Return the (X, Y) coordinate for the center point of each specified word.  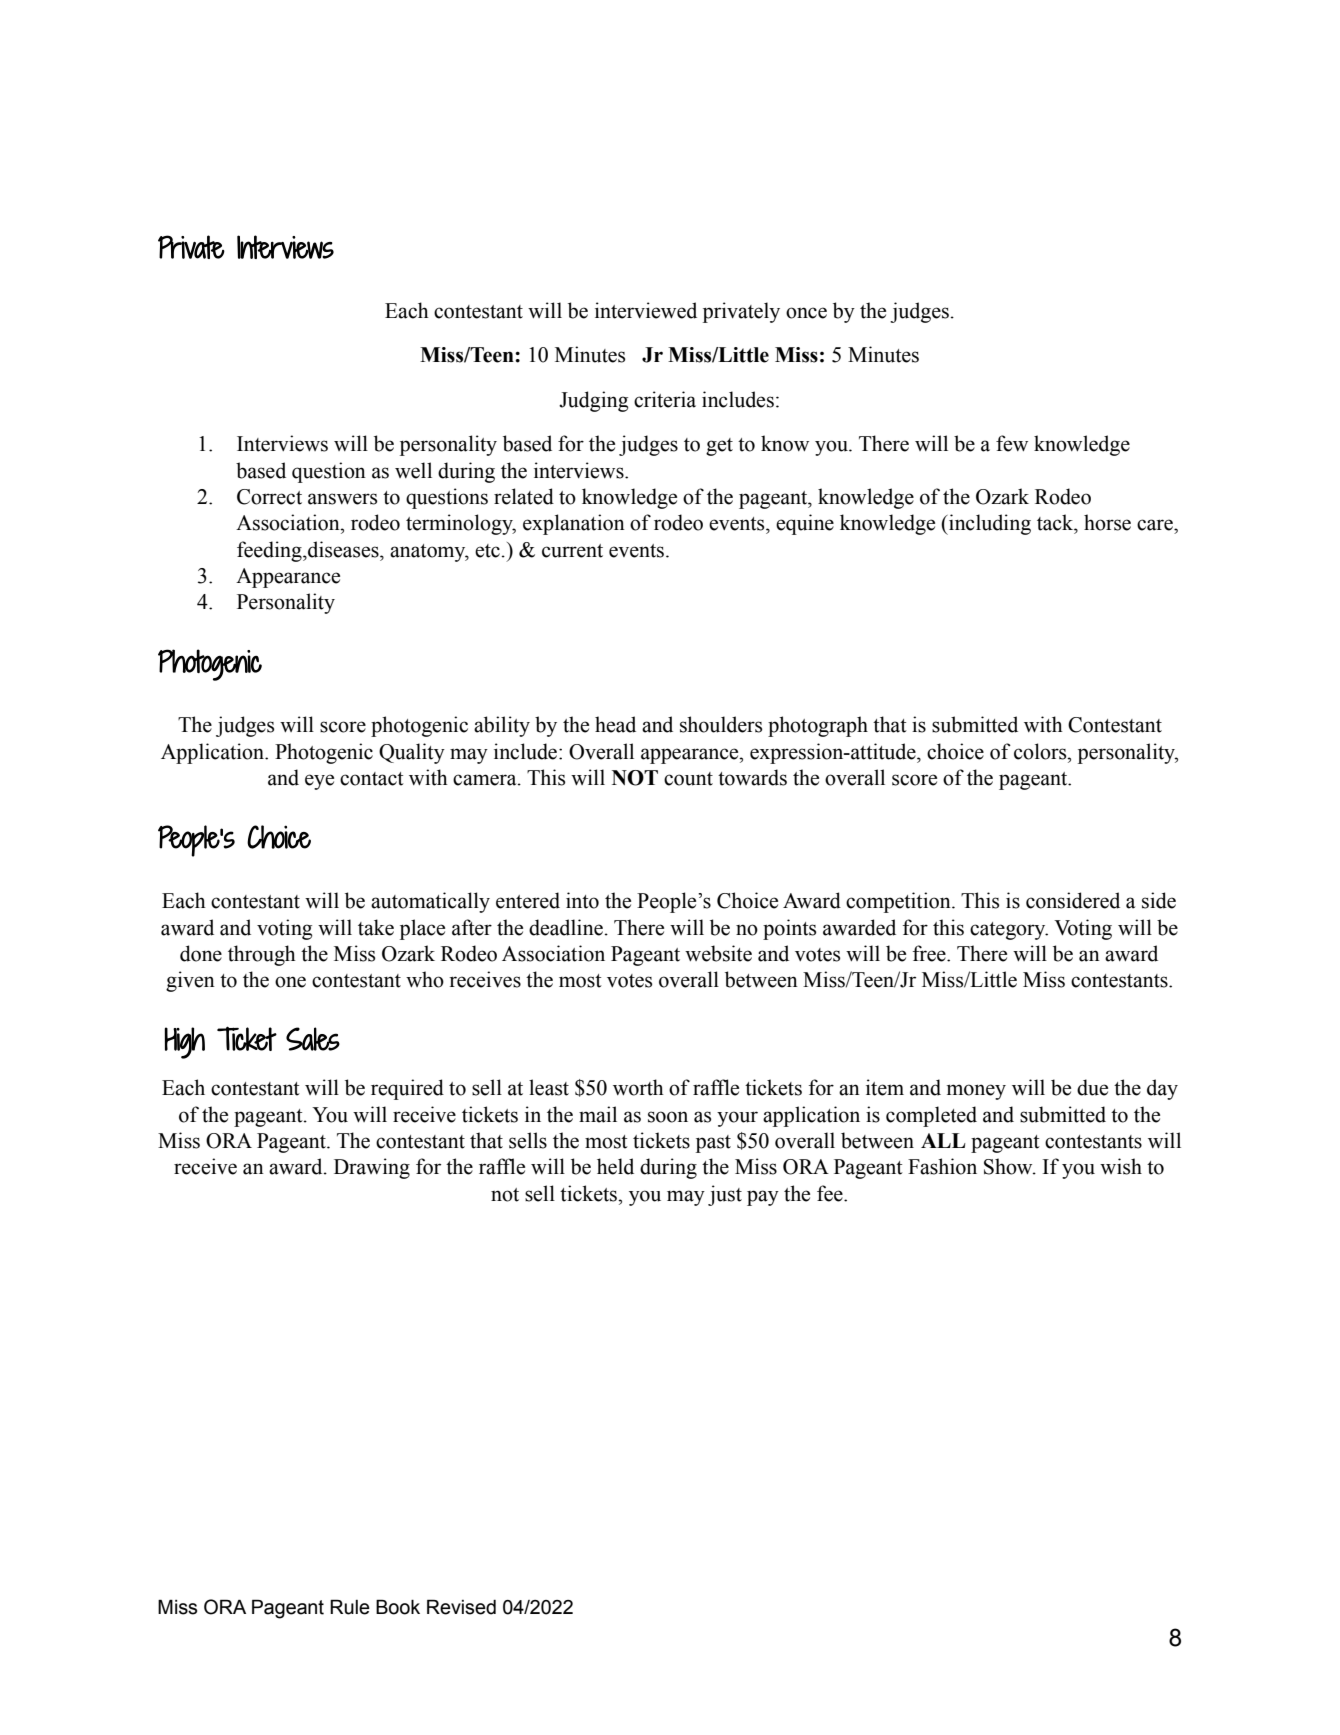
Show (1009, 1166)
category (1009, 931)
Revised (461, 1607)
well (413, 470)
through (262, 955)
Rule (350, 1607)
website (718, 953)
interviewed (646, 310)
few (1012, 443)
